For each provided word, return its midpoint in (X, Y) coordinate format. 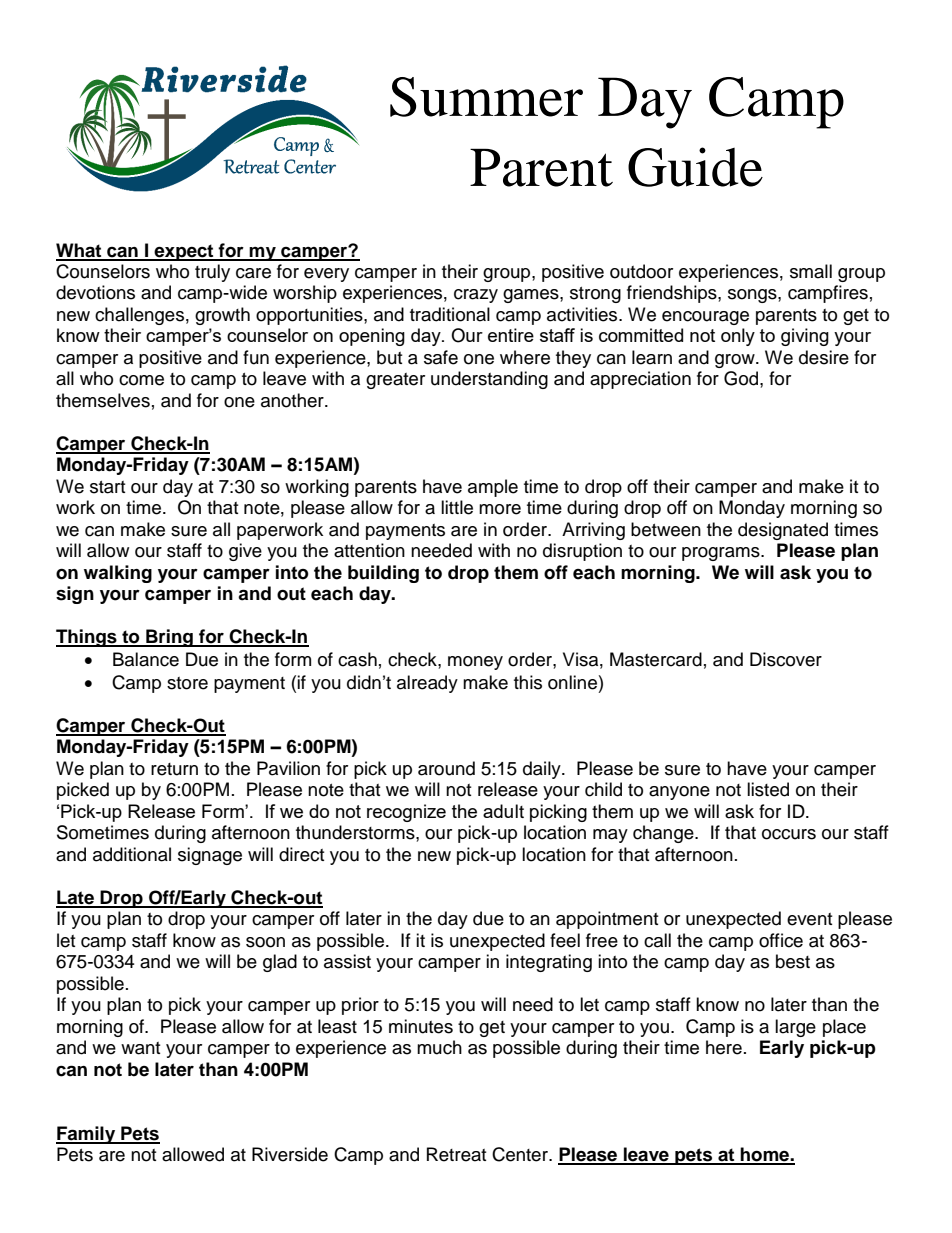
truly (212, 273)
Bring (169, 638)
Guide (695, 167)
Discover (786, 659)
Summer (486, 97)
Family (87, 1135)
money (475, 663)
